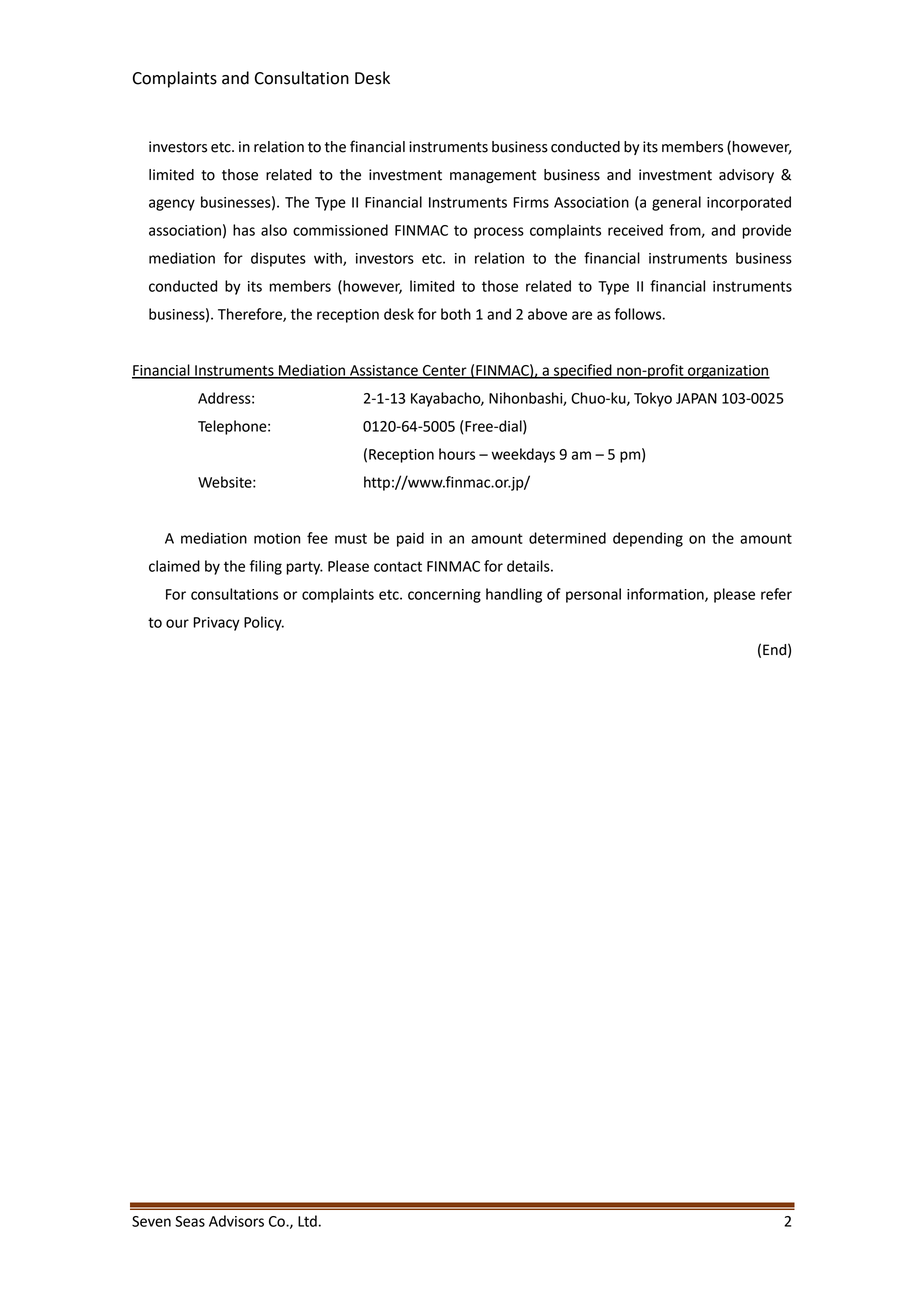 This screenshot has width=924, height=1308. I want to click on Privacy, so click(216, 624).
